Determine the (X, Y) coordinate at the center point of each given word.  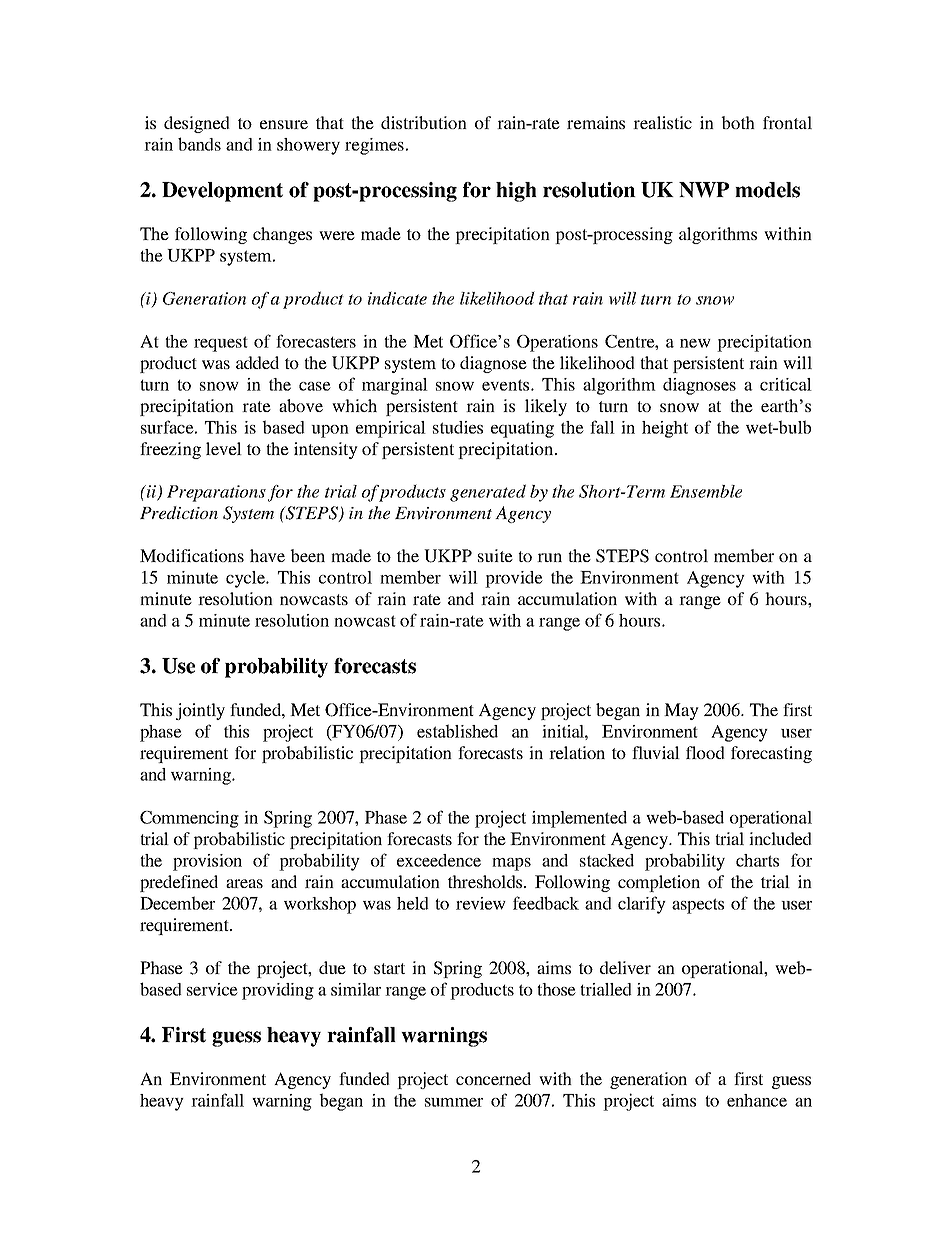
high (516, 192)
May (681, 711)
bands (199, 144)
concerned (493, 1078)
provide (514, 579)
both (738, 122)
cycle (247, 579)
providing (278, 991)
